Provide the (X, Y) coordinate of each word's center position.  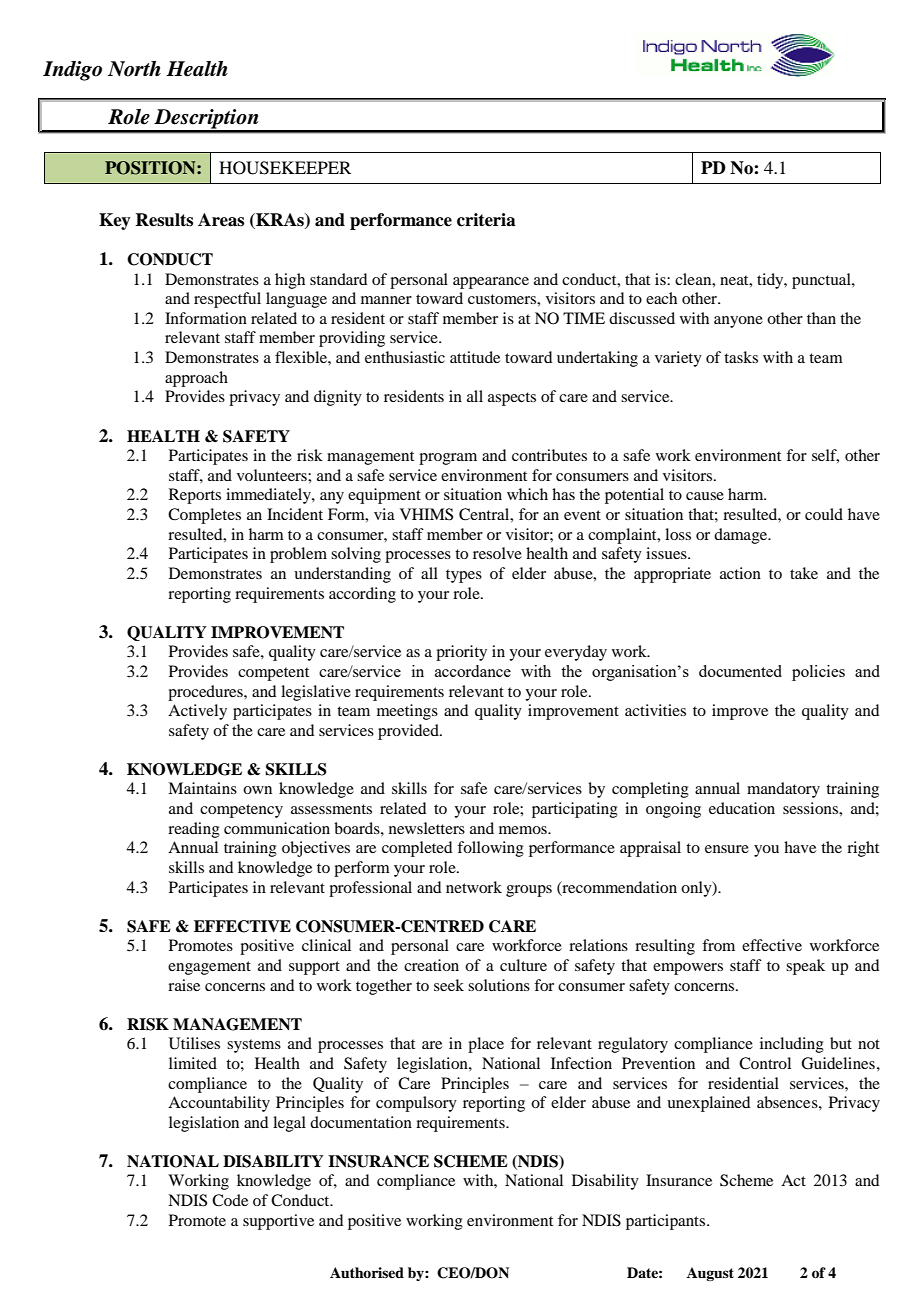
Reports (195, 496)
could (824, 514)
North (134, 69)
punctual (822, 281)
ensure (727, 849)
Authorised (367, 1272)
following (490, 849)
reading (194, 830)
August (710, 1274)
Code (230, 1200)
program (448, 459)
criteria (486, 220)
